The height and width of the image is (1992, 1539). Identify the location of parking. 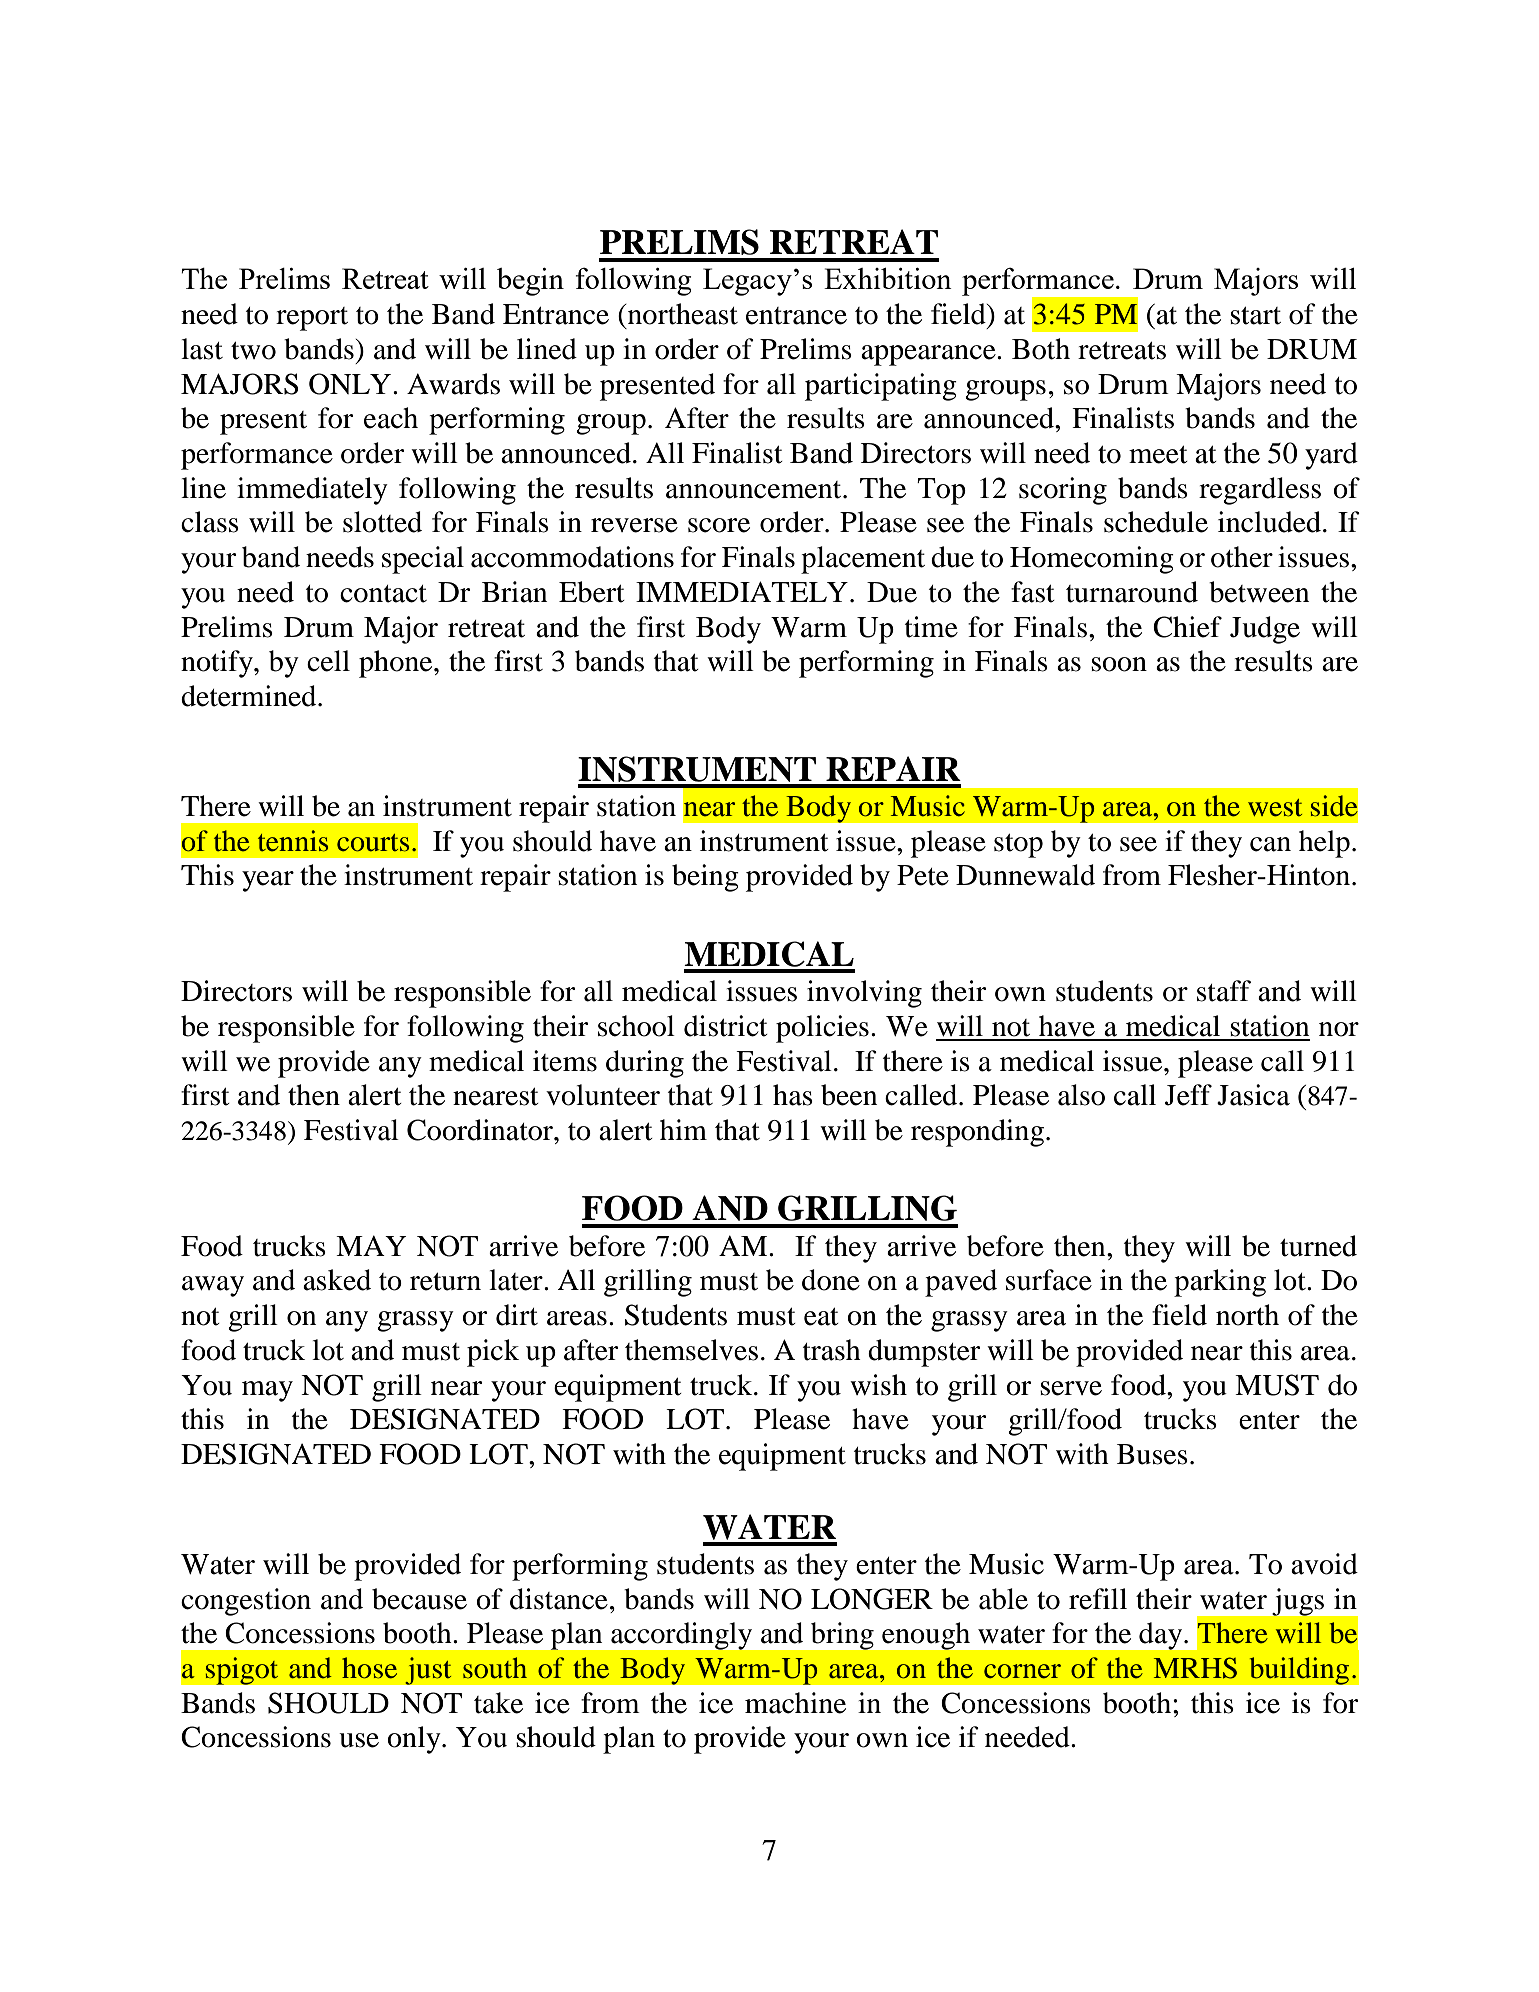
(1220, 1283).
